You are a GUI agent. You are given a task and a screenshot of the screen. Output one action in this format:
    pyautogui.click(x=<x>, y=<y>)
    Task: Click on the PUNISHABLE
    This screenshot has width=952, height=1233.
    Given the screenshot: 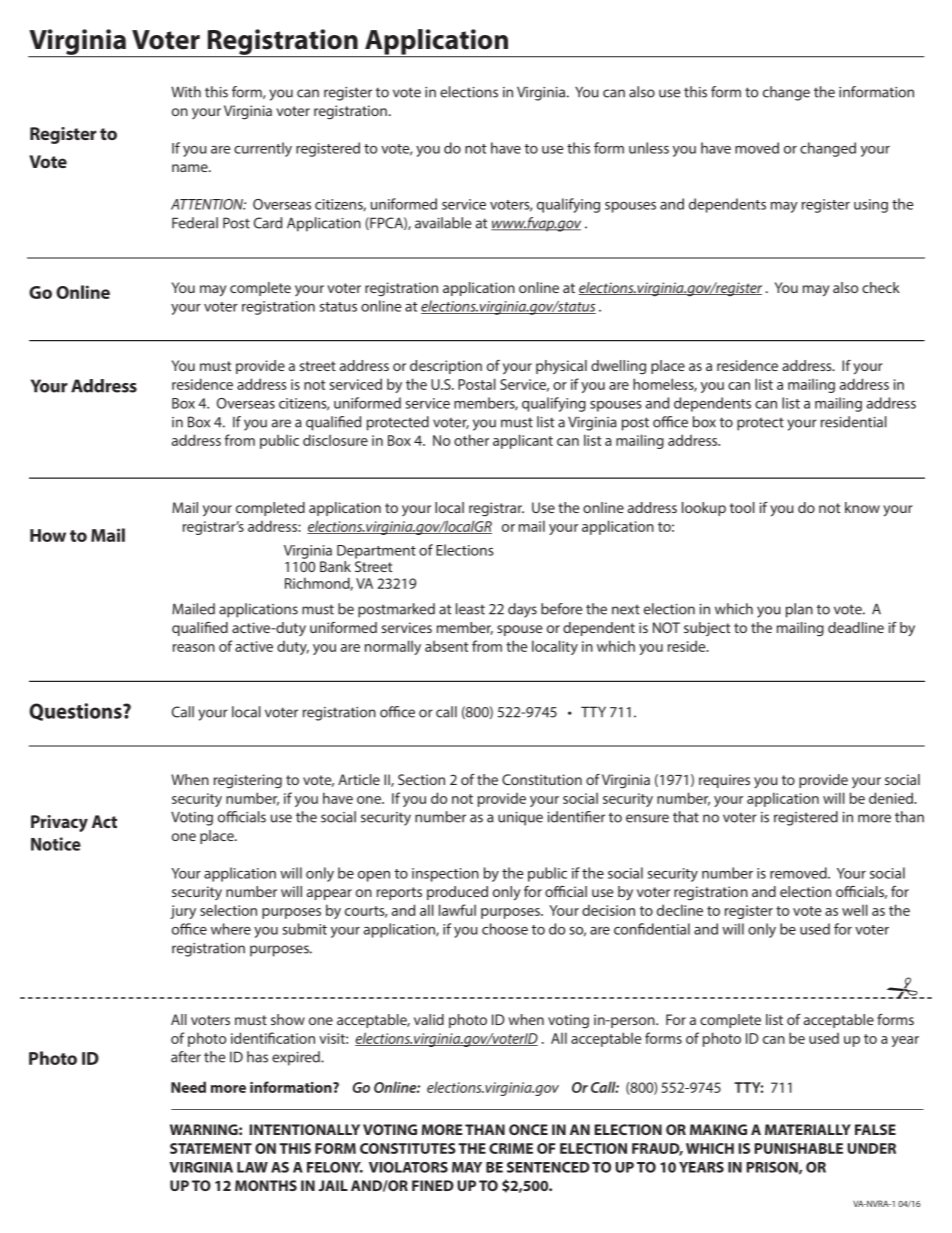 What is the action you would take?
    pyautogui.click(x=798, y=1148)
